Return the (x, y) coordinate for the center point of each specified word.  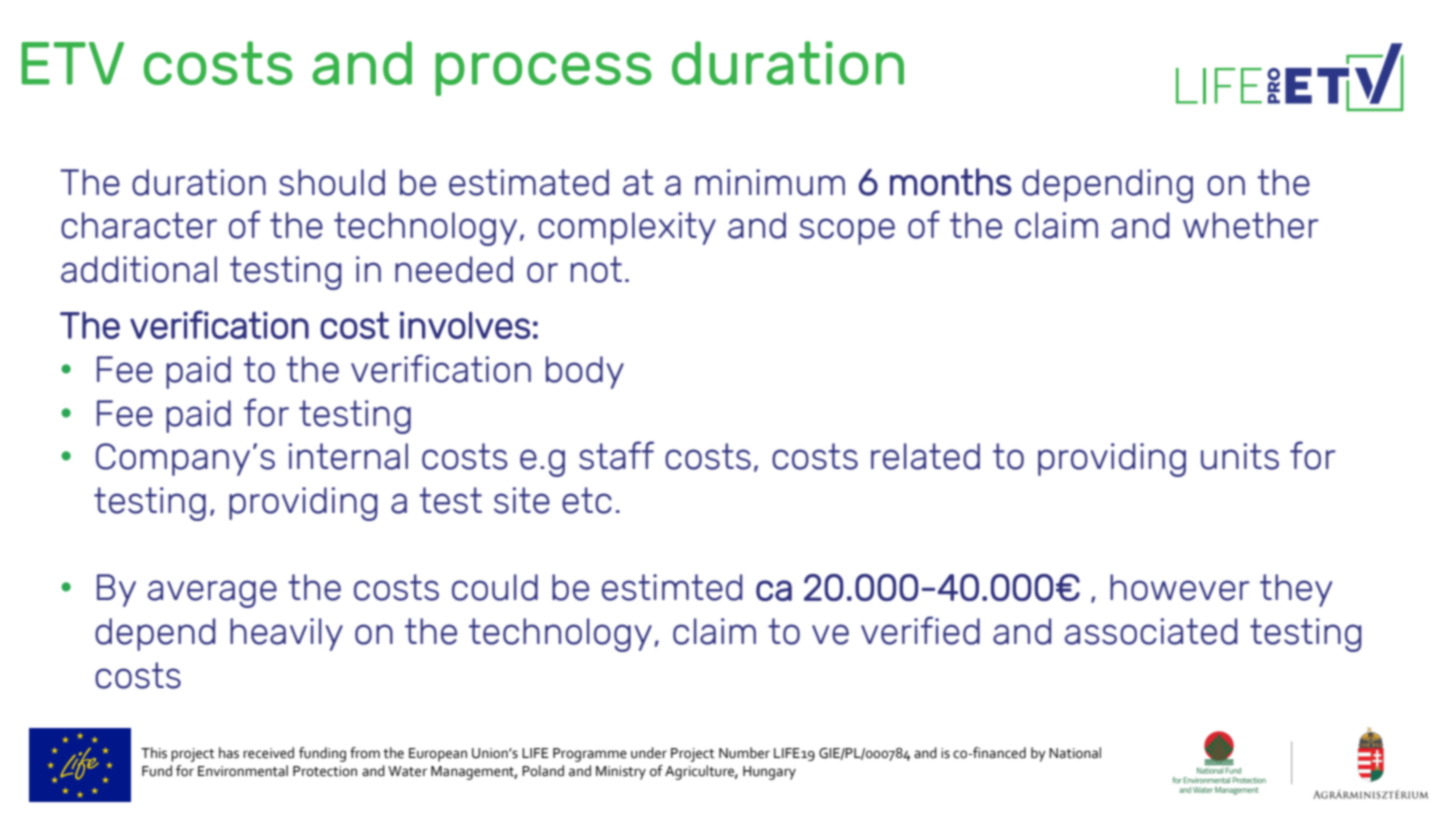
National (1075, 753)
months (951, 182)
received (268, 753)
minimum (770, 182)
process (543, 74)
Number (744, 753)
